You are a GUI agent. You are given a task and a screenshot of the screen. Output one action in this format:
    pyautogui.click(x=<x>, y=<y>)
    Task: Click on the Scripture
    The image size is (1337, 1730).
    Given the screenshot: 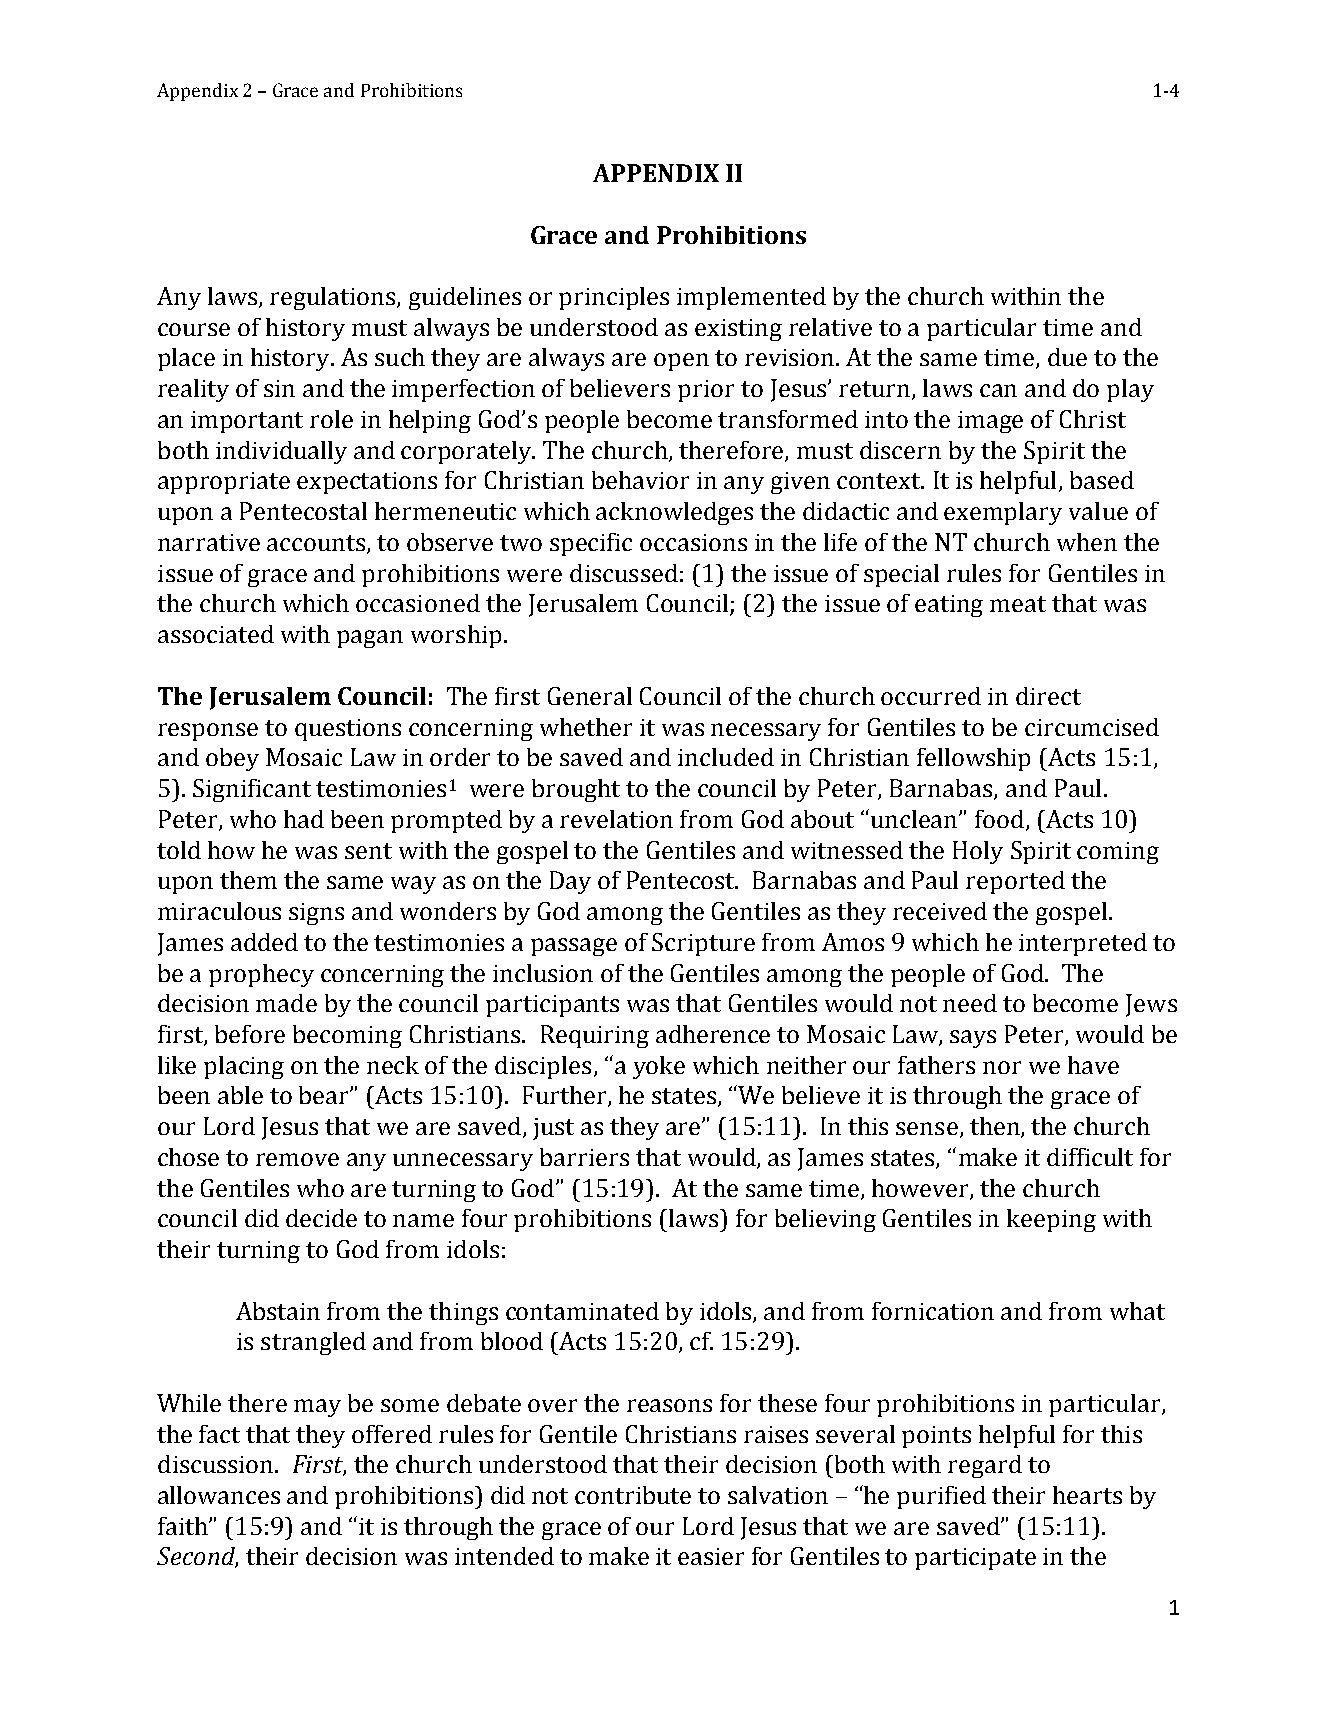 What is the action you would take?
    pyautogui.click(x=703, y=944)
